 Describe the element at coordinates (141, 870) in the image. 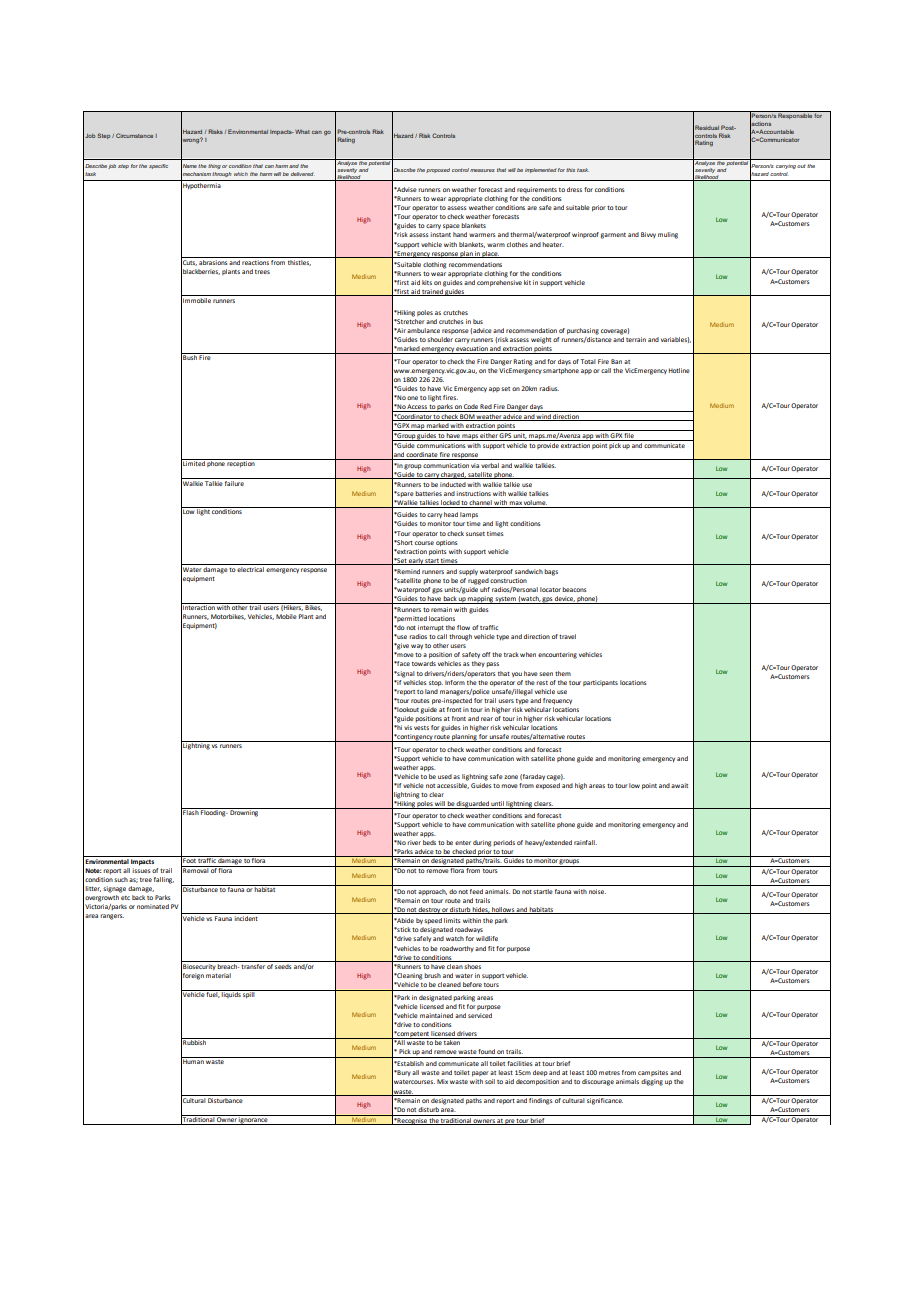

I see `issues` at that location.
